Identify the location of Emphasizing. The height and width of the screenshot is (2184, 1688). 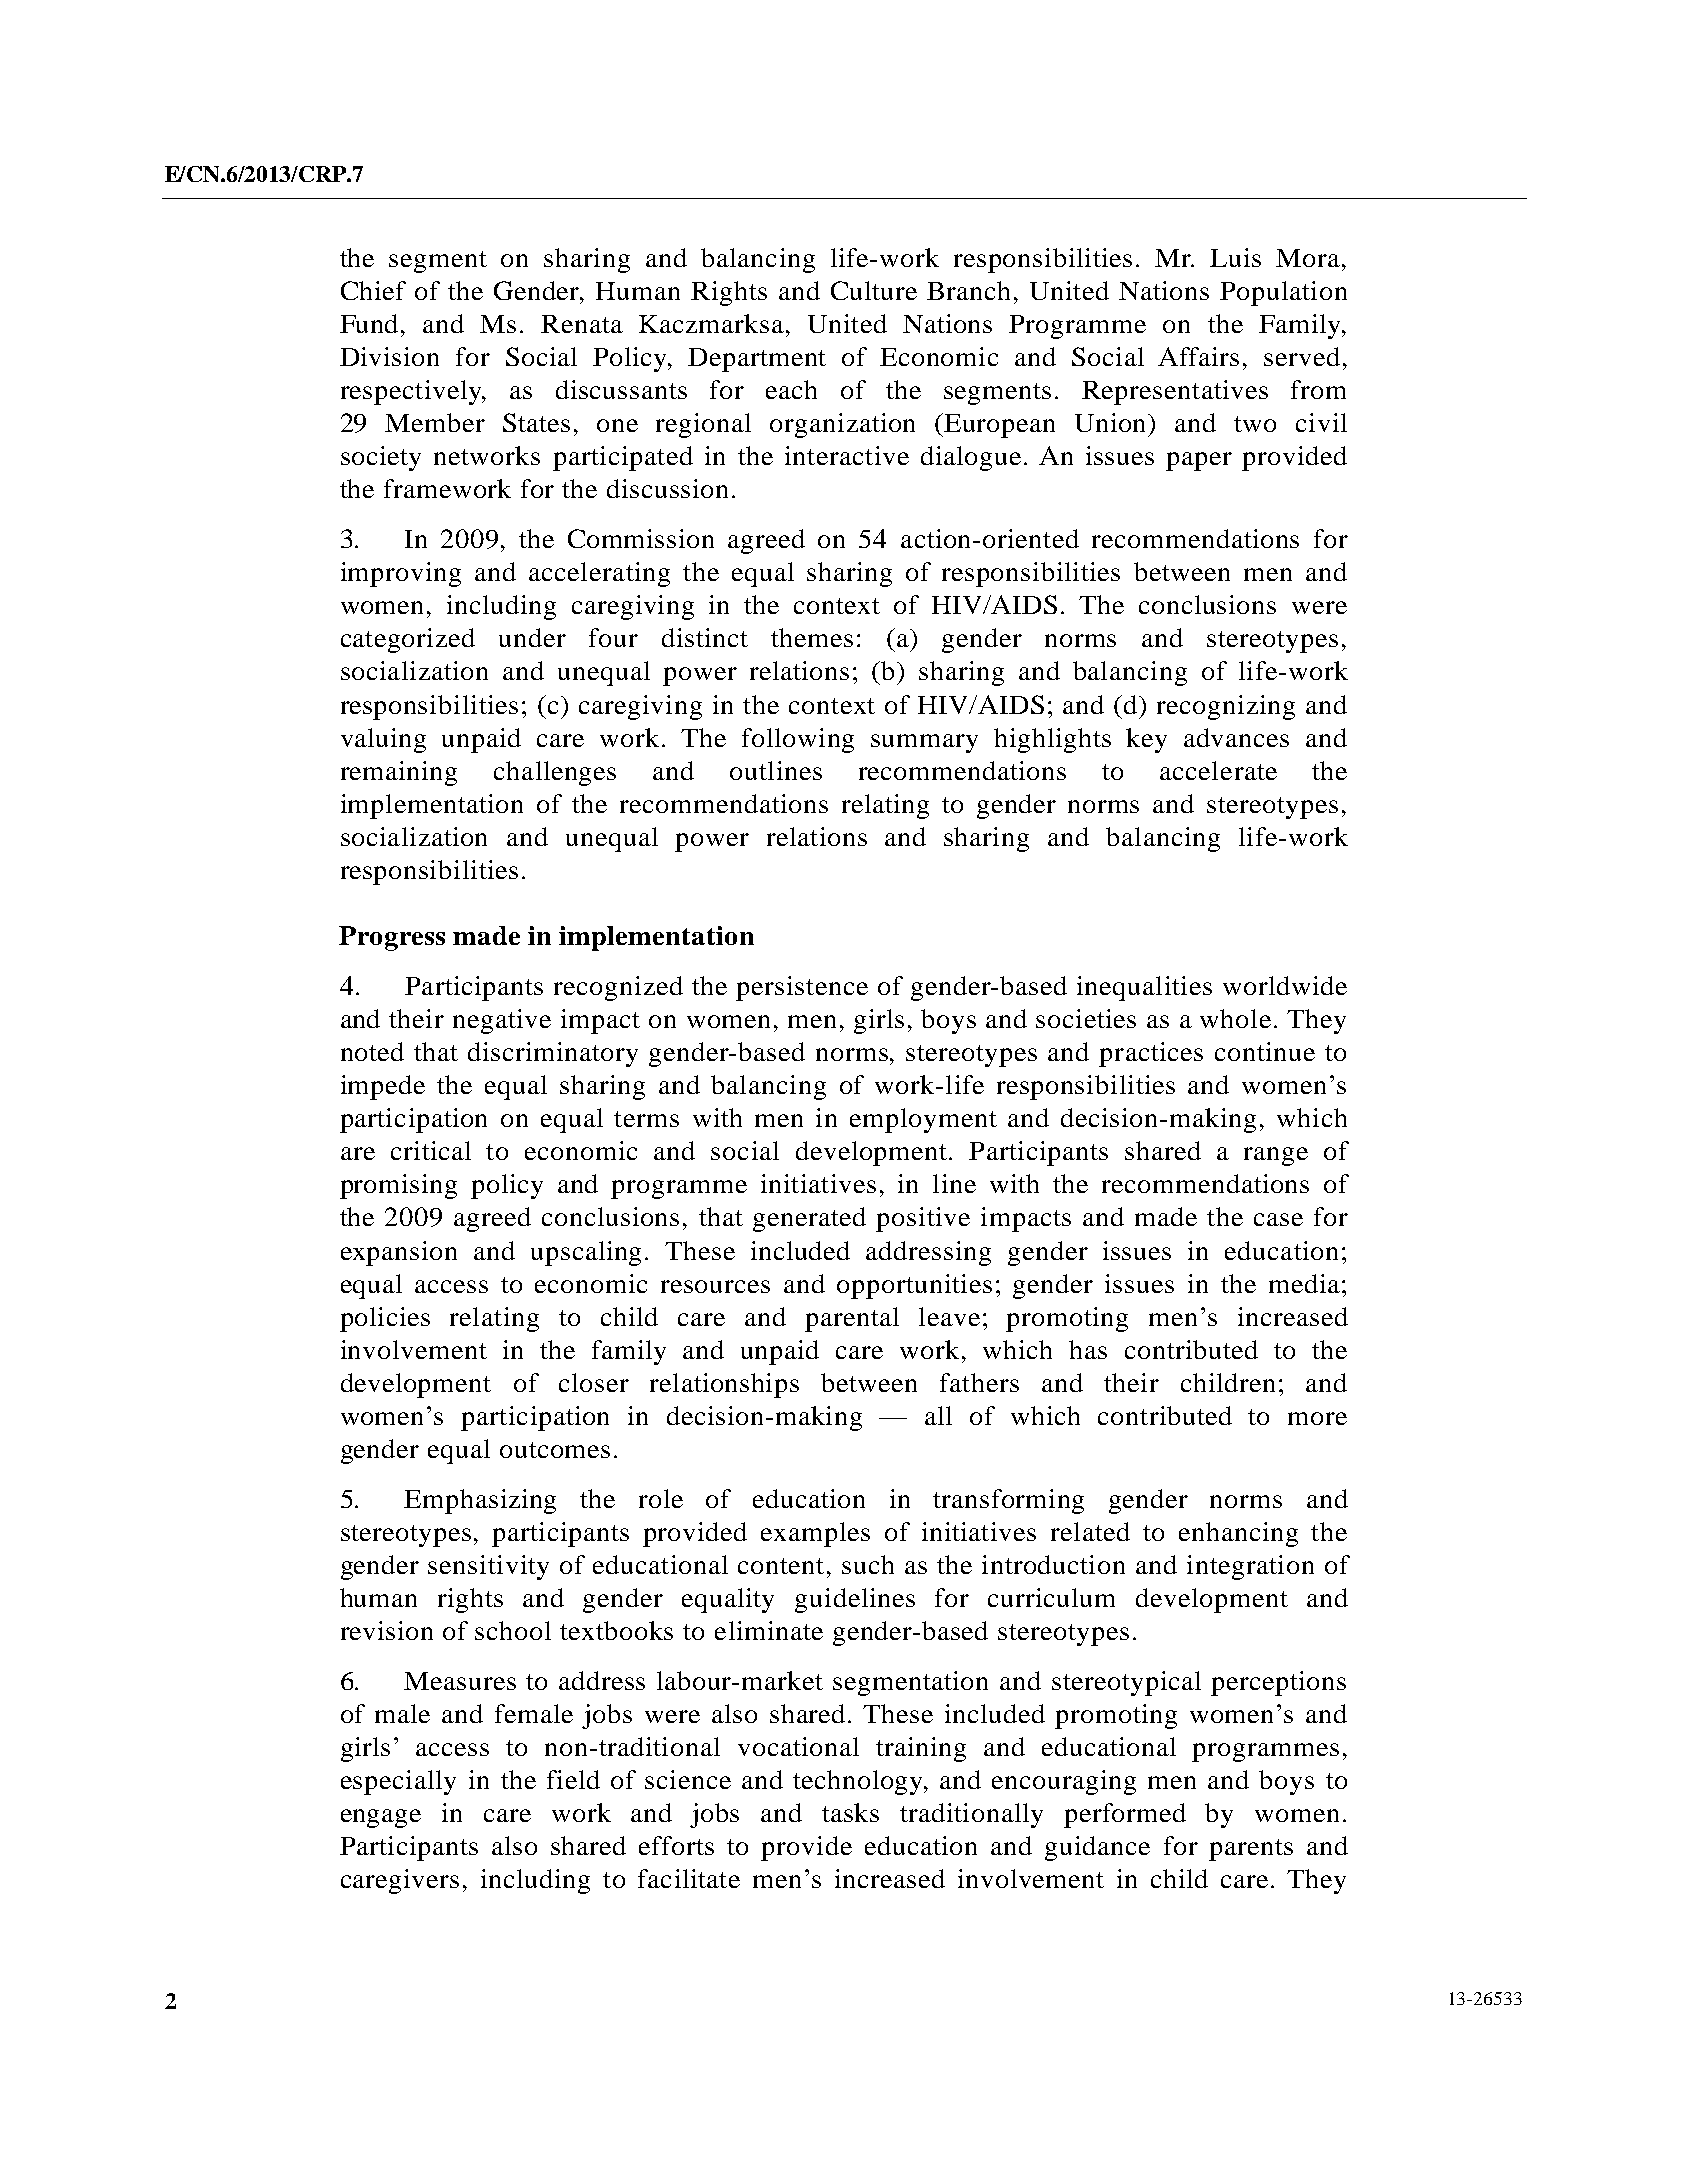
(480, 1501).
